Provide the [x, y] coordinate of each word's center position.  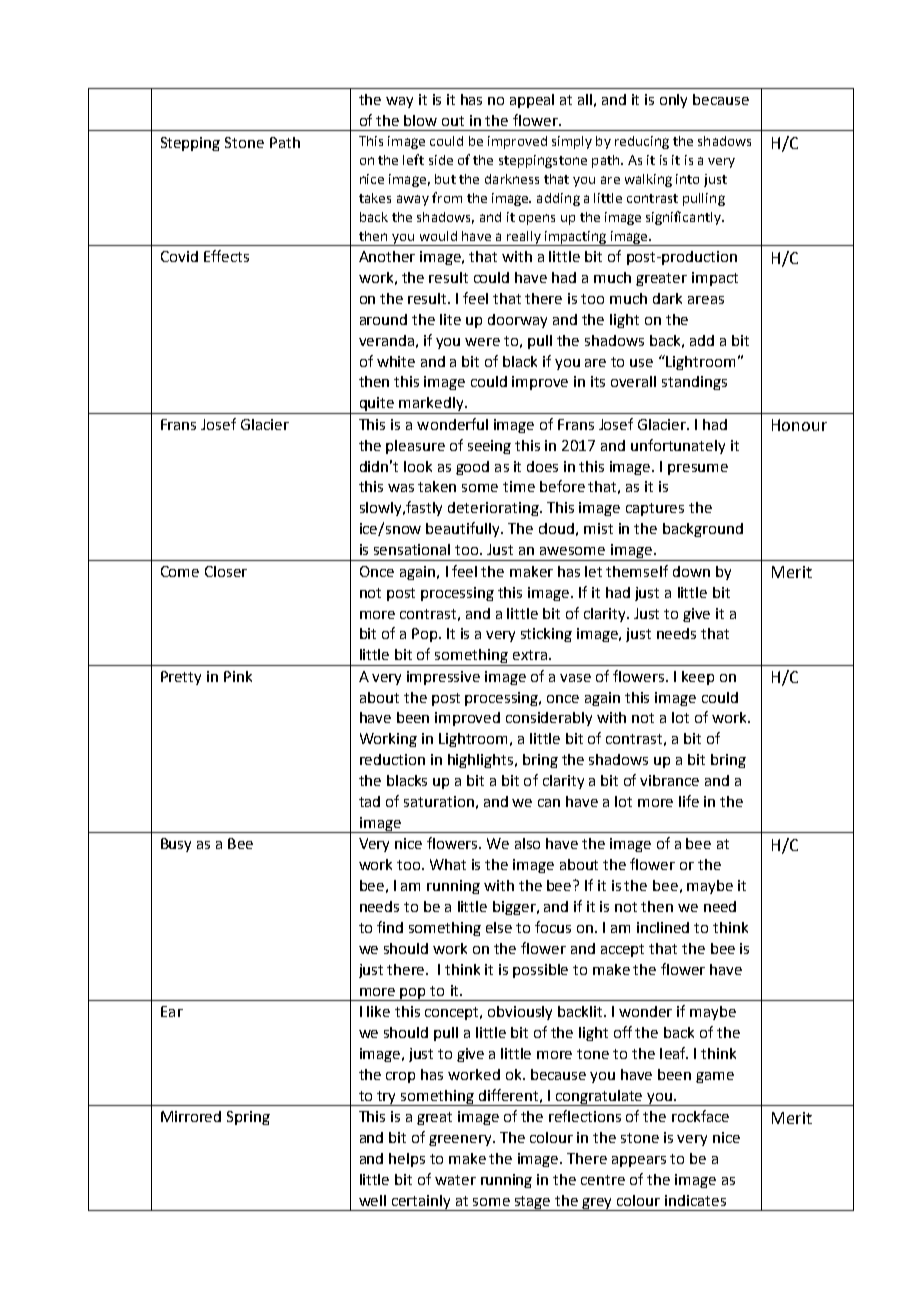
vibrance [669, 780]
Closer [226, 571]
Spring [248, 1118]
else [499, 927]
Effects [226, 256]
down [691, 571]
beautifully [464, 529]
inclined [663, 927]
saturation [439, 801]
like [378, 1011]
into [687, 179]
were [482, 342]
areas [706, 300]
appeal [532, 101]
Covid [179, 256]
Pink [238, 676]
